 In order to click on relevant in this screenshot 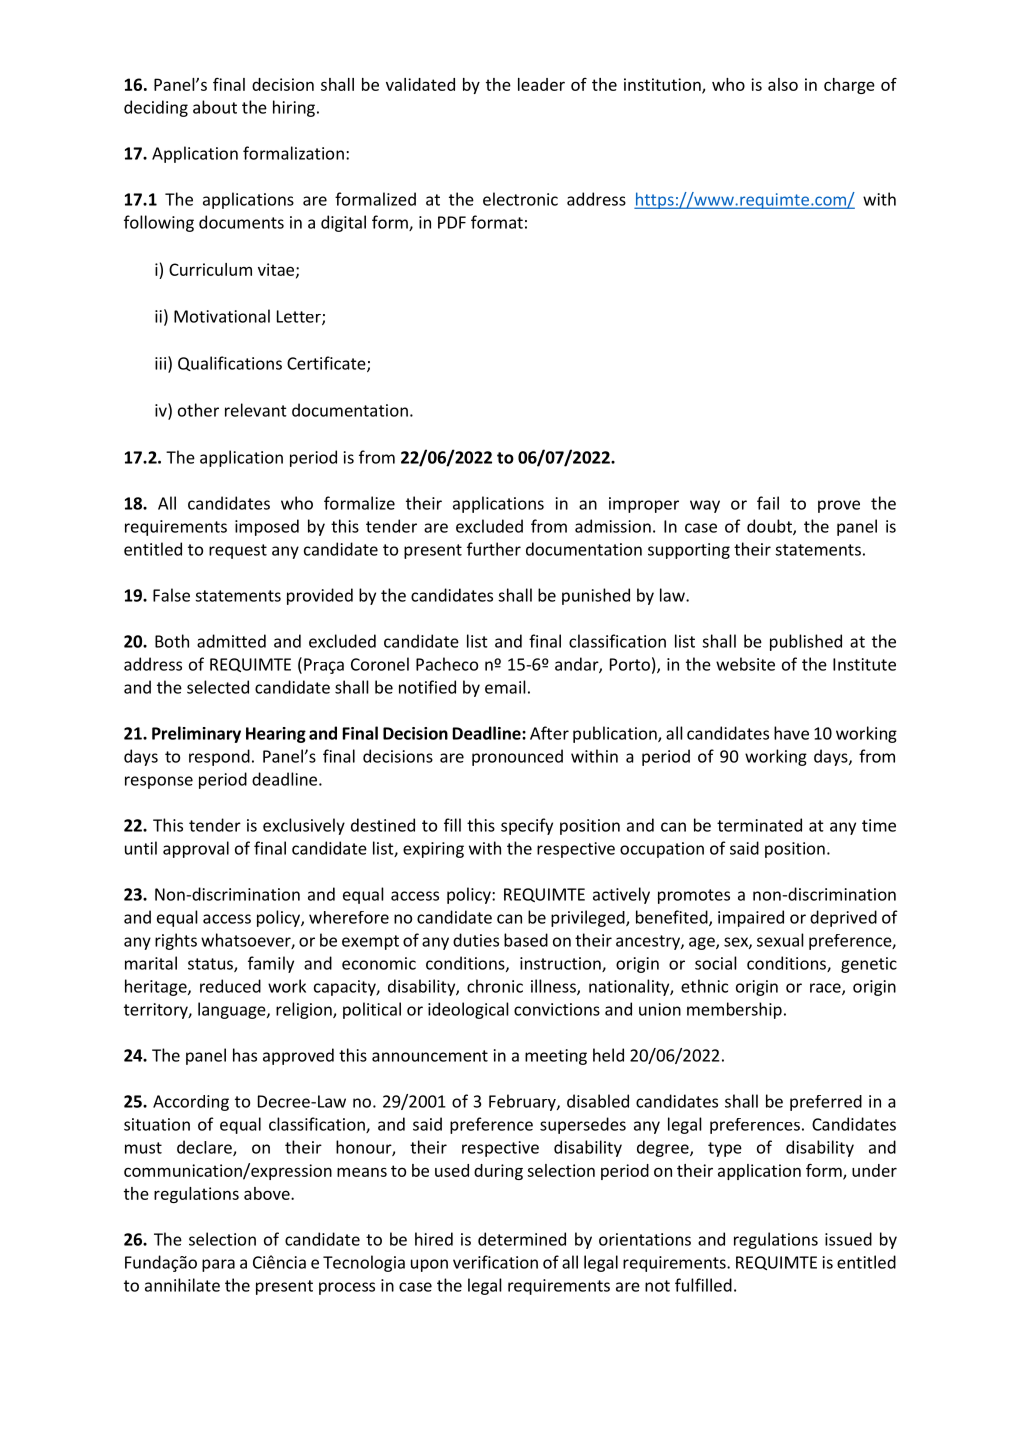, I will do `click(256, 410)`.
